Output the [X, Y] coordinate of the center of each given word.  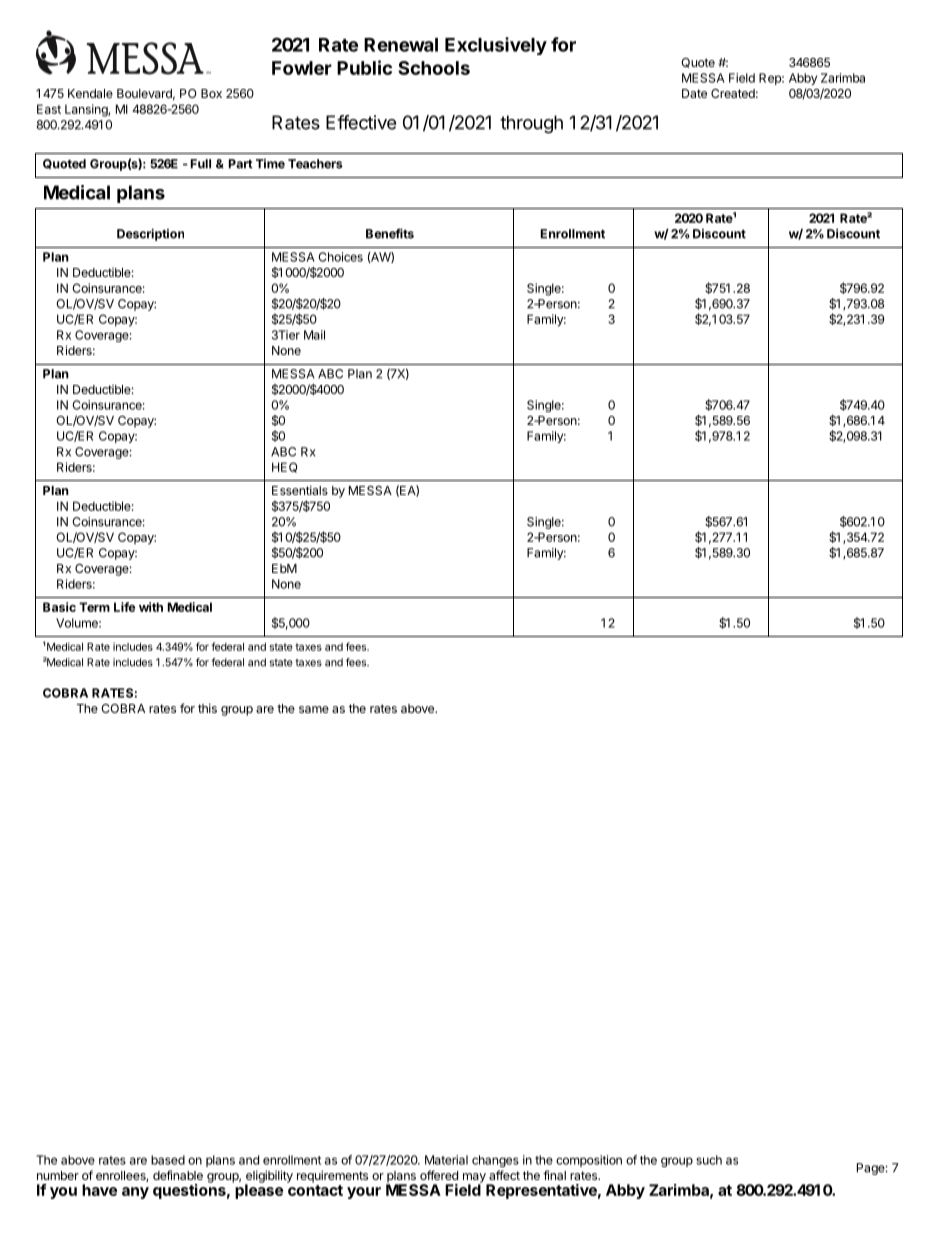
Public [364, 67]
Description [150, 234]
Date [694, 93]
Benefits [390, 233]
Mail [314, 335]
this [207, 708]
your [364, 1193]
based [168, 1160]
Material [446, 1160]
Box [211, 93]
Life [124, 607]
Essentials [300, 490]
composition [589, 1161]
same [314, 709]
